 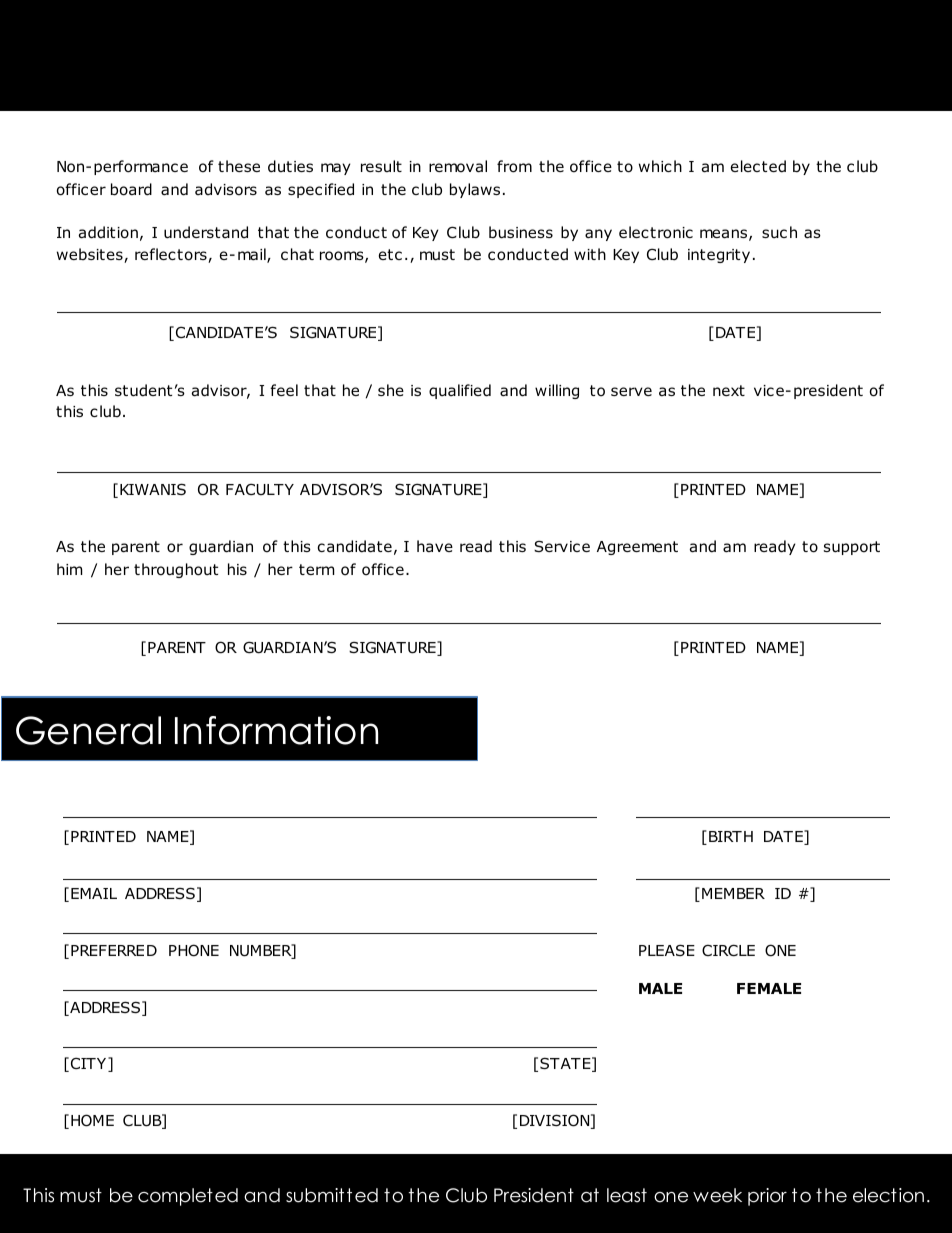 What do you see at coordinates (475, 190) in the screenshot?
I see `bylaws` at bounding box center [475, 190].
